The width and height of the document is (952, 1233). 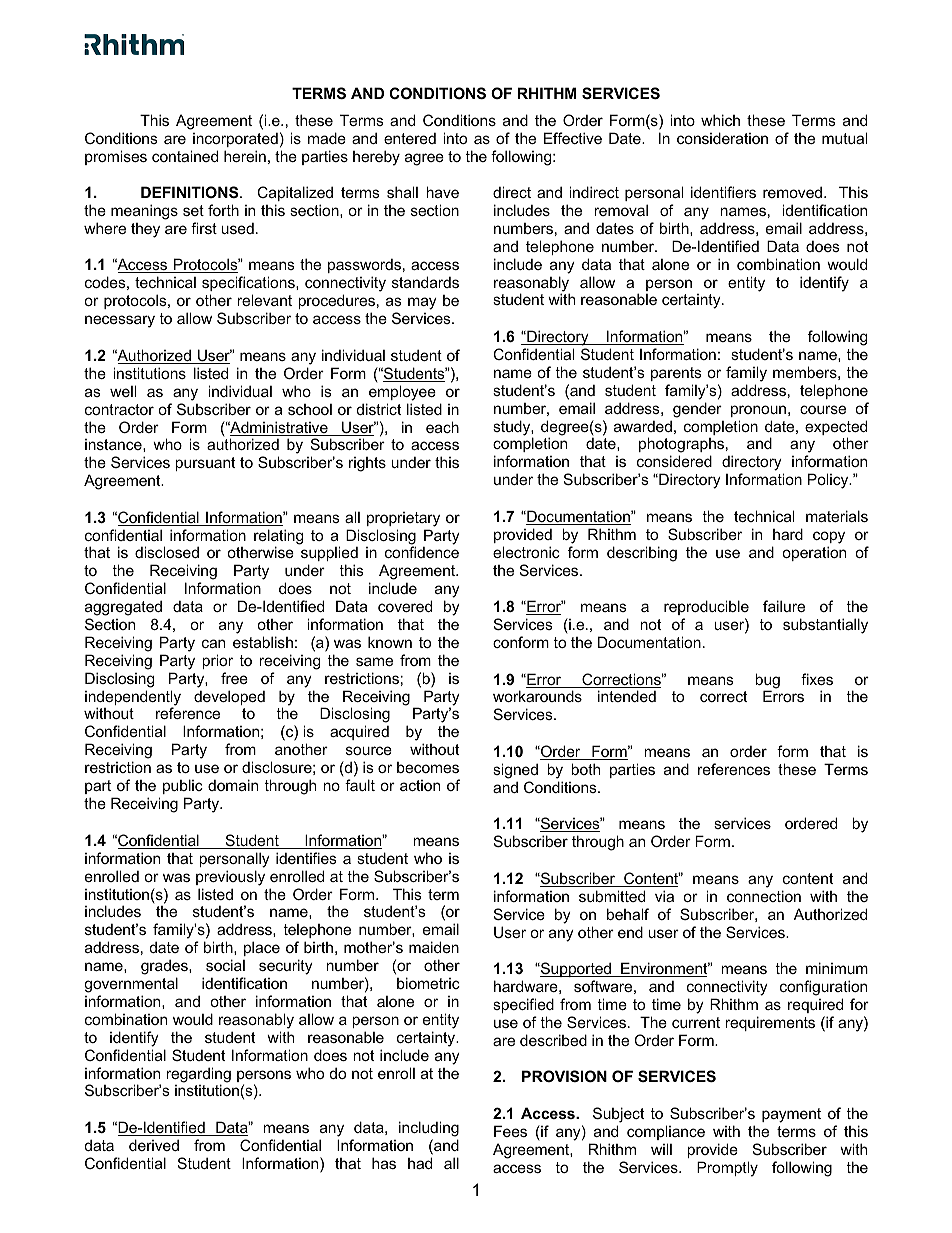 I want to click on derived, so click(x=154, y=1145).
